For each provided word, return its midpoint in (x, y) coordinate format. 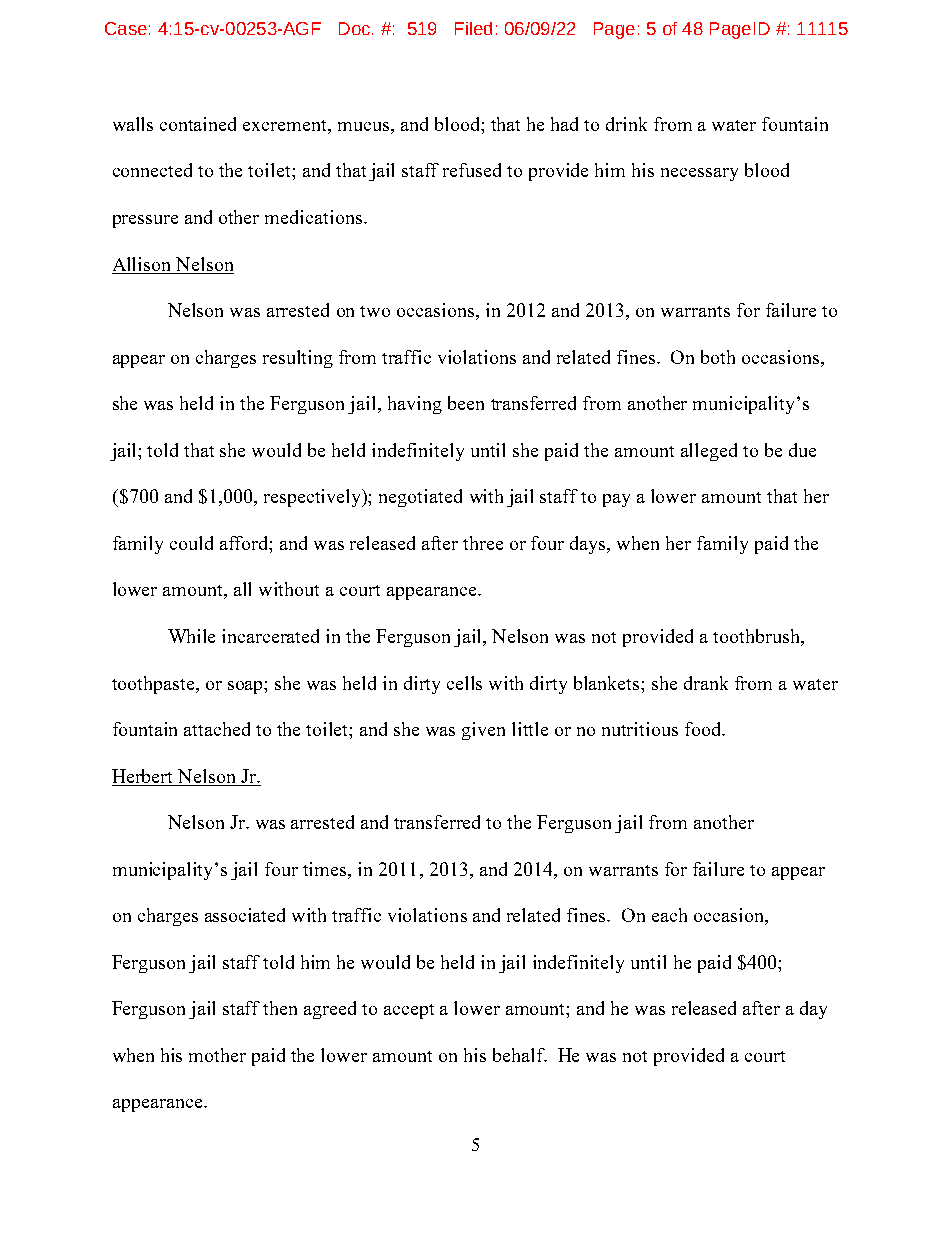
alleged (709, 452)
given (483, 731)
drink (626, 124)
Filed (473, 28)
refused (472, 170)
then (280, 1008)
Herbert (142, 776)
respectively (314, 498)
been (466, 403)
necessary (699, 174)
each (669, 915)
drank (706, 683)
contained (198, 124)
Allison (141, 264)
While (191, 636)
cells (464, 683)
